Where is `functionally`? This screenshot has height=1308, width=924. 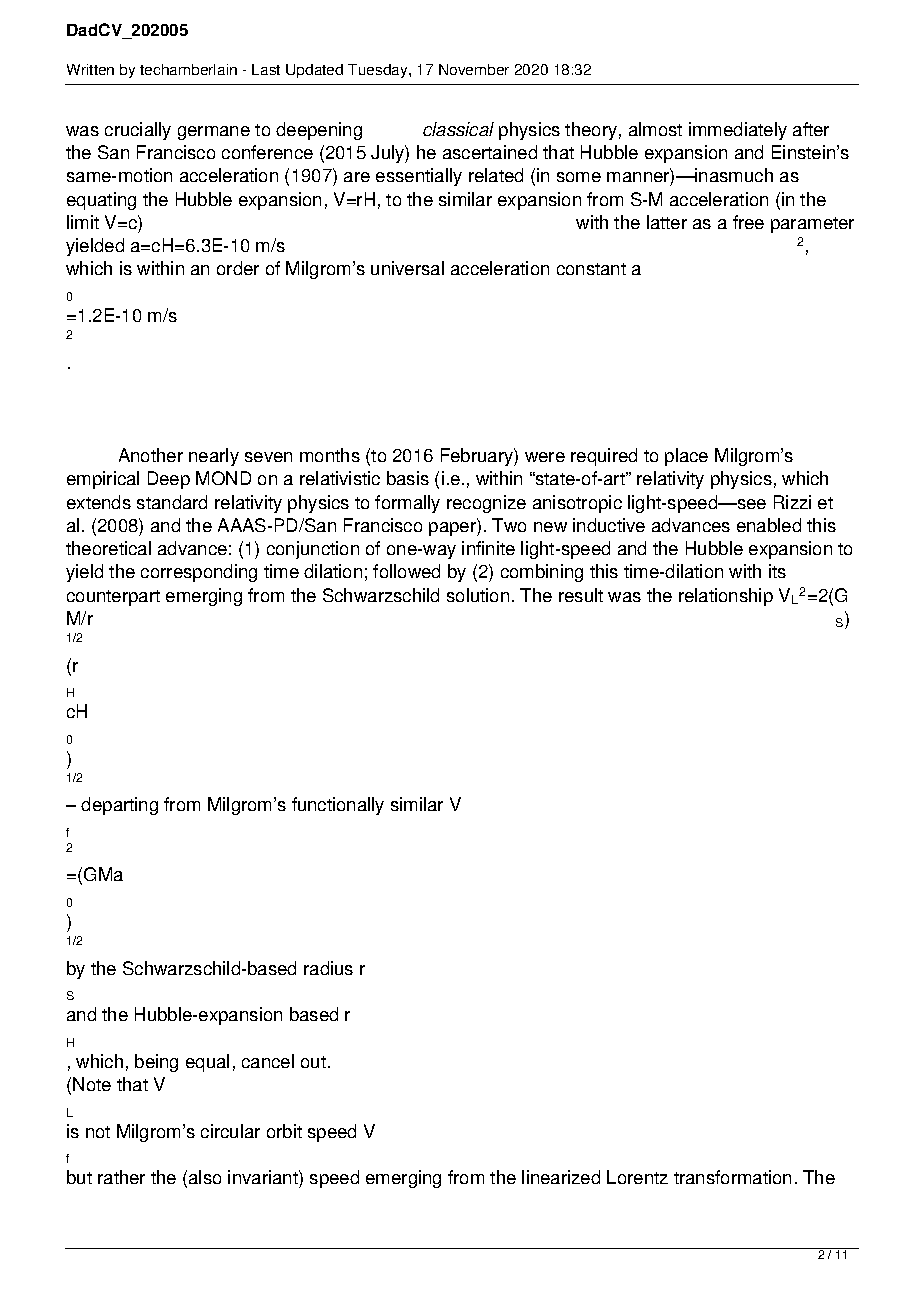
functionally is located at coordinates (338, 806).
